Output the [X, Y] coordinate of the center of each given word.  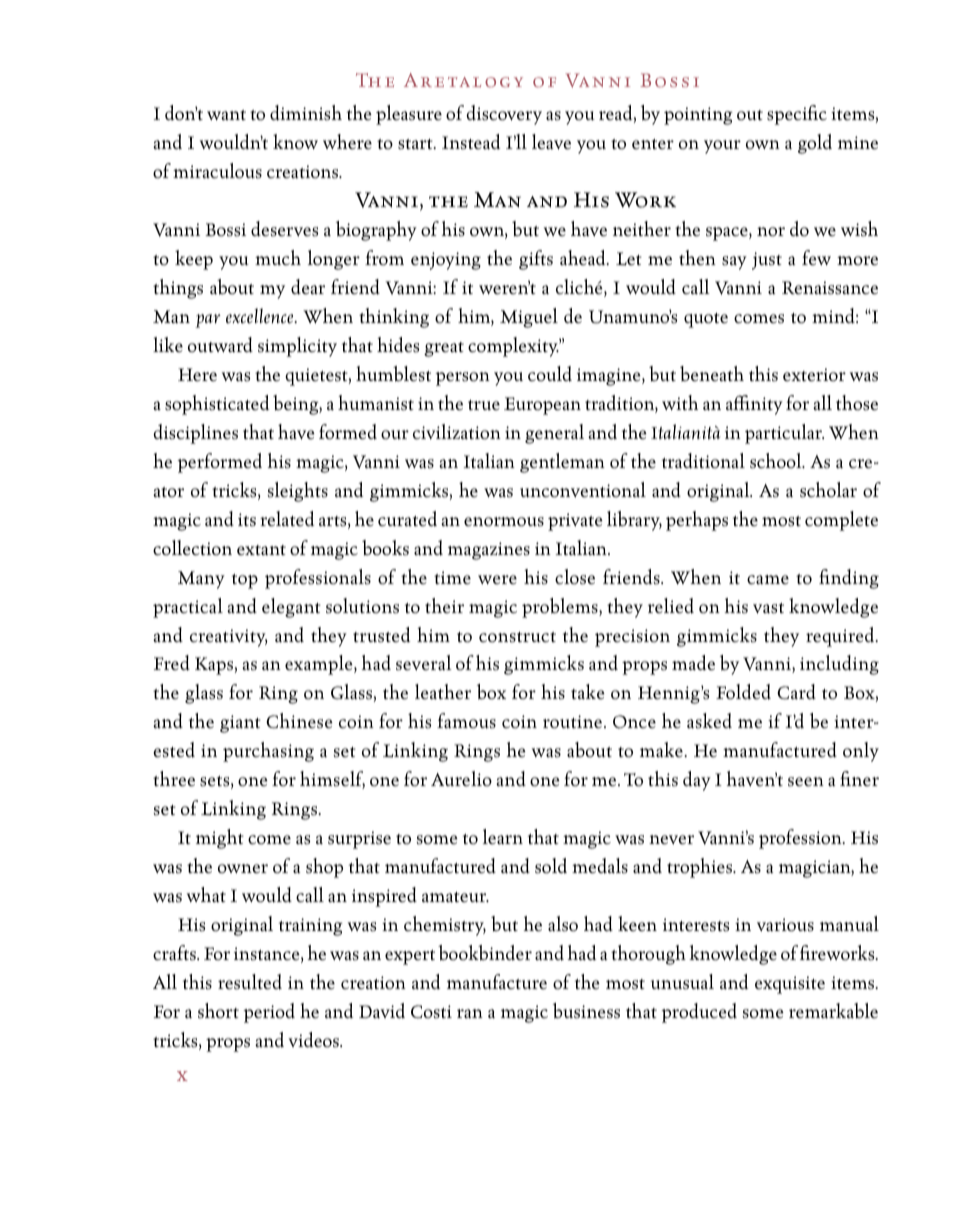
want [226, 115]
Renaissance [830, 288]
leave [551, 142]
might [220, 839]
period [269, 1013]
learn [503, 837]
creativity [229, 638]
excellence [261, 316]
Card [796, 692]
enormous [504, 522]
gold [815, 144]
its [247, 520]
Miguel [529, 318]
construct [517, 637]
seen [806, 782]
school [777, 461]
